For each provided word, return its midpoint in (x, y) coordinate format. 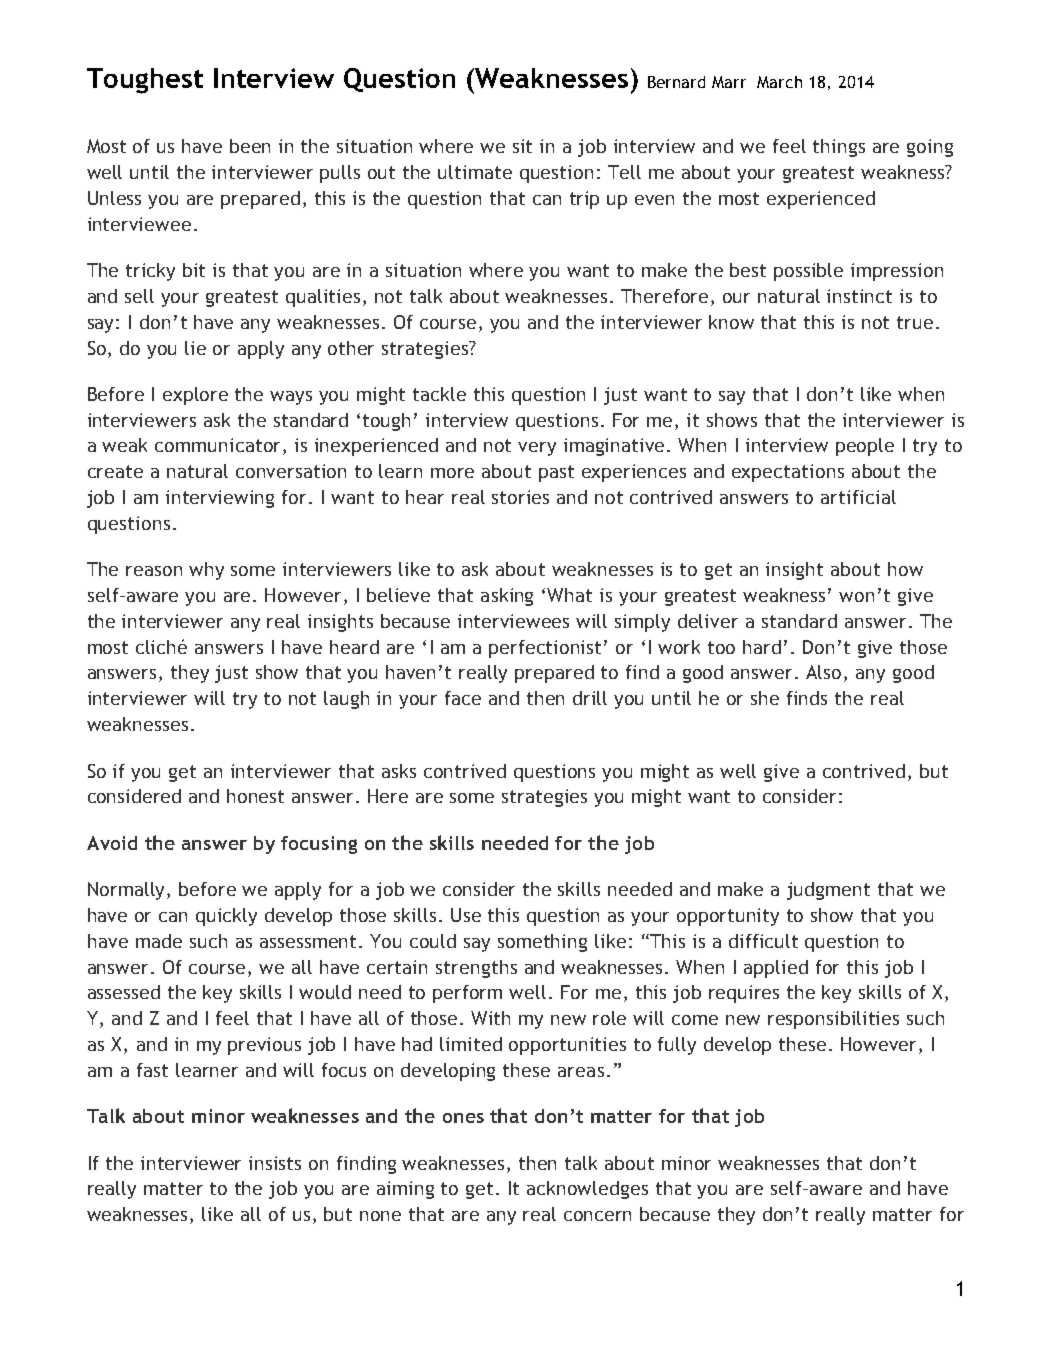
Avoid (112, 843)
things (839, 148)
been (250, 146)
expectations (788, 473)
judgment (828, 891)
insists (275, 1163)
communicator (219, 446)
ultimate (475, 172)
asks (399, 771)
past (556, 473)
